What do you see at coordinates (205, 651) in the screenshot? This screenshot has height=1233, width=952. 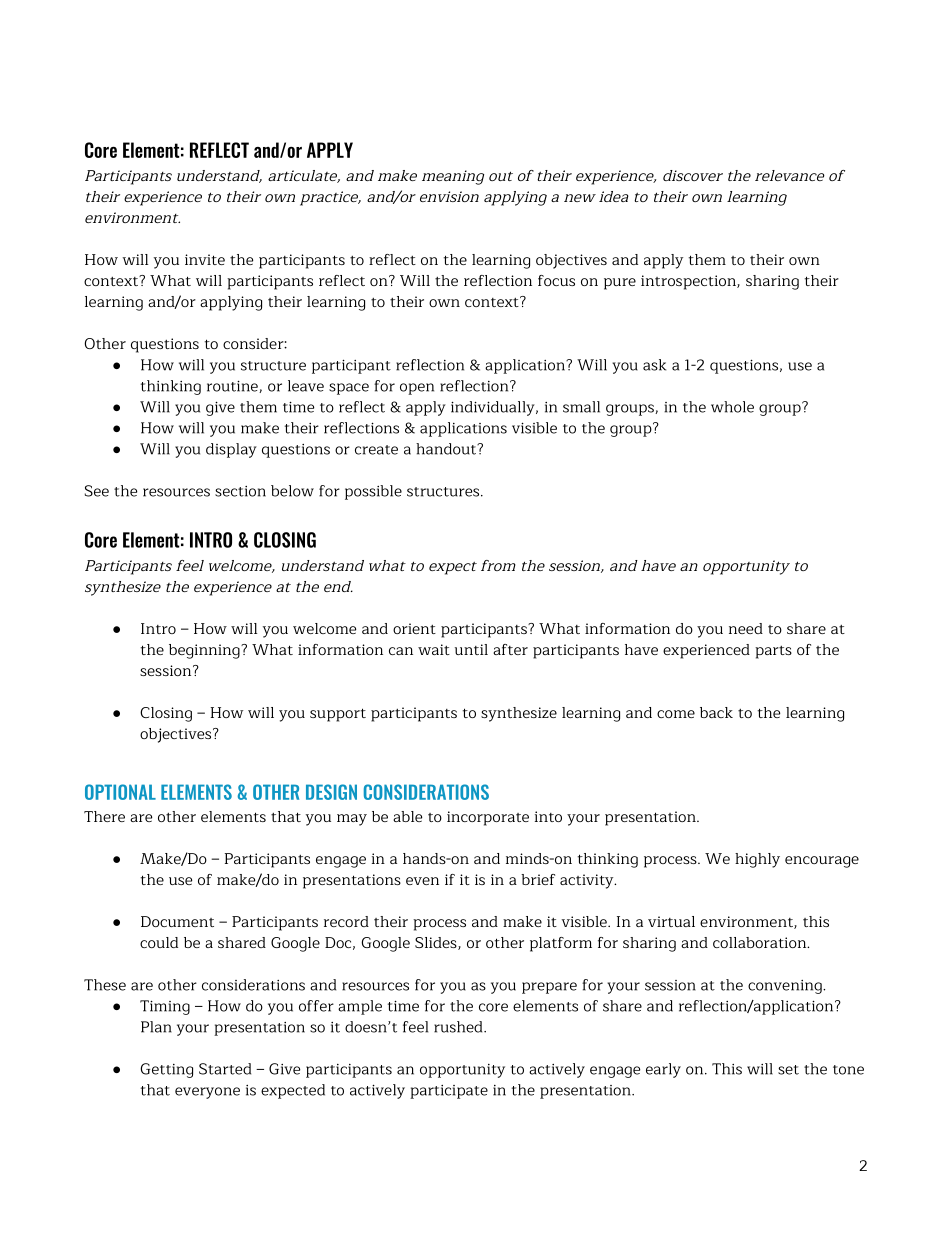 I see `beginning` at bounding box center [205, 651].
